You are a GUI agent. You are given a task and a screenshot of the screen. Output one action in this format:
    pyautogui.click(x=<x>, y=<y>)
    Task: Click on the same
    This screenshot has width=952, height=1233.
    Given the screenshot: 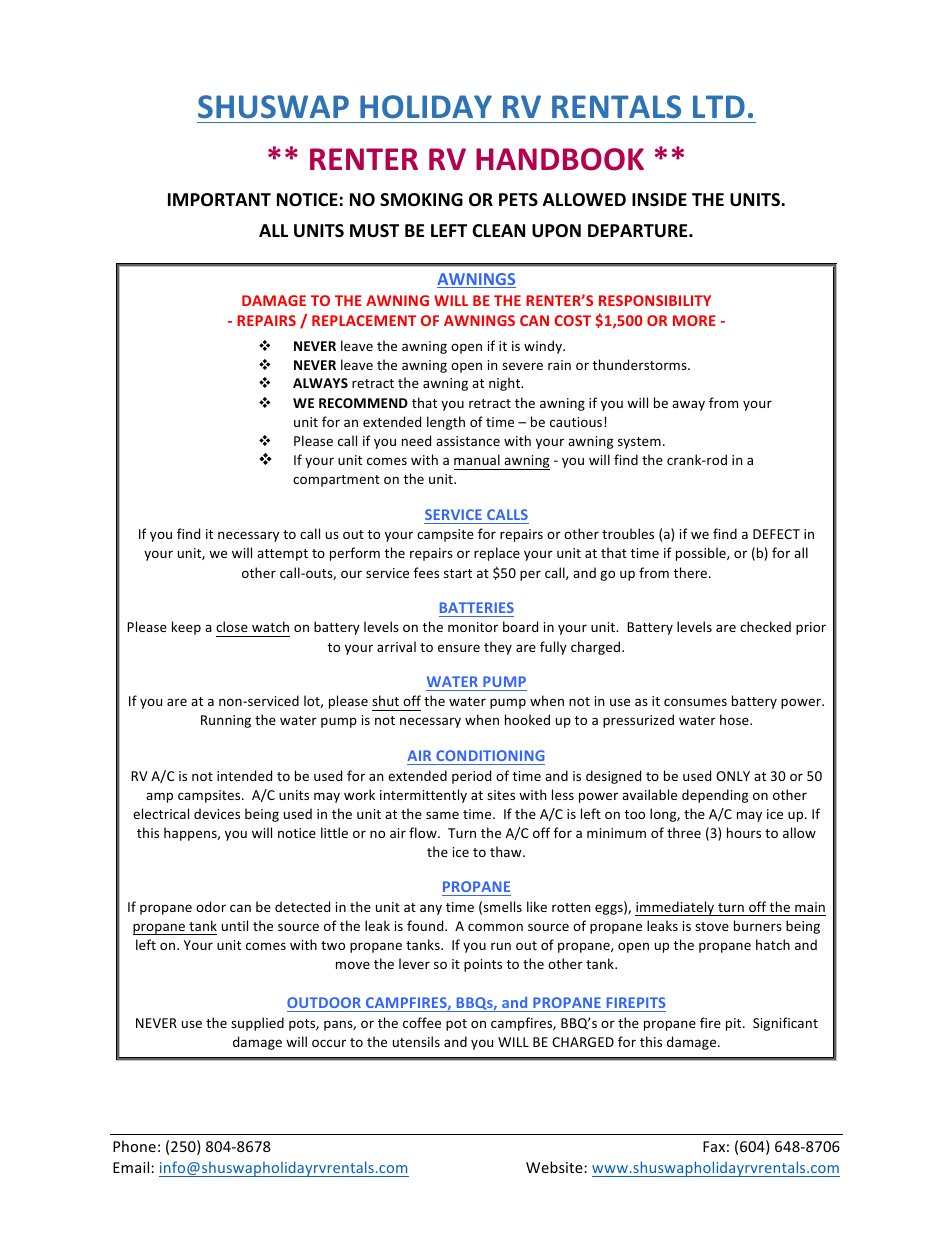 What is the action you would take?
    pyautogui.click(x=442, y=815)
